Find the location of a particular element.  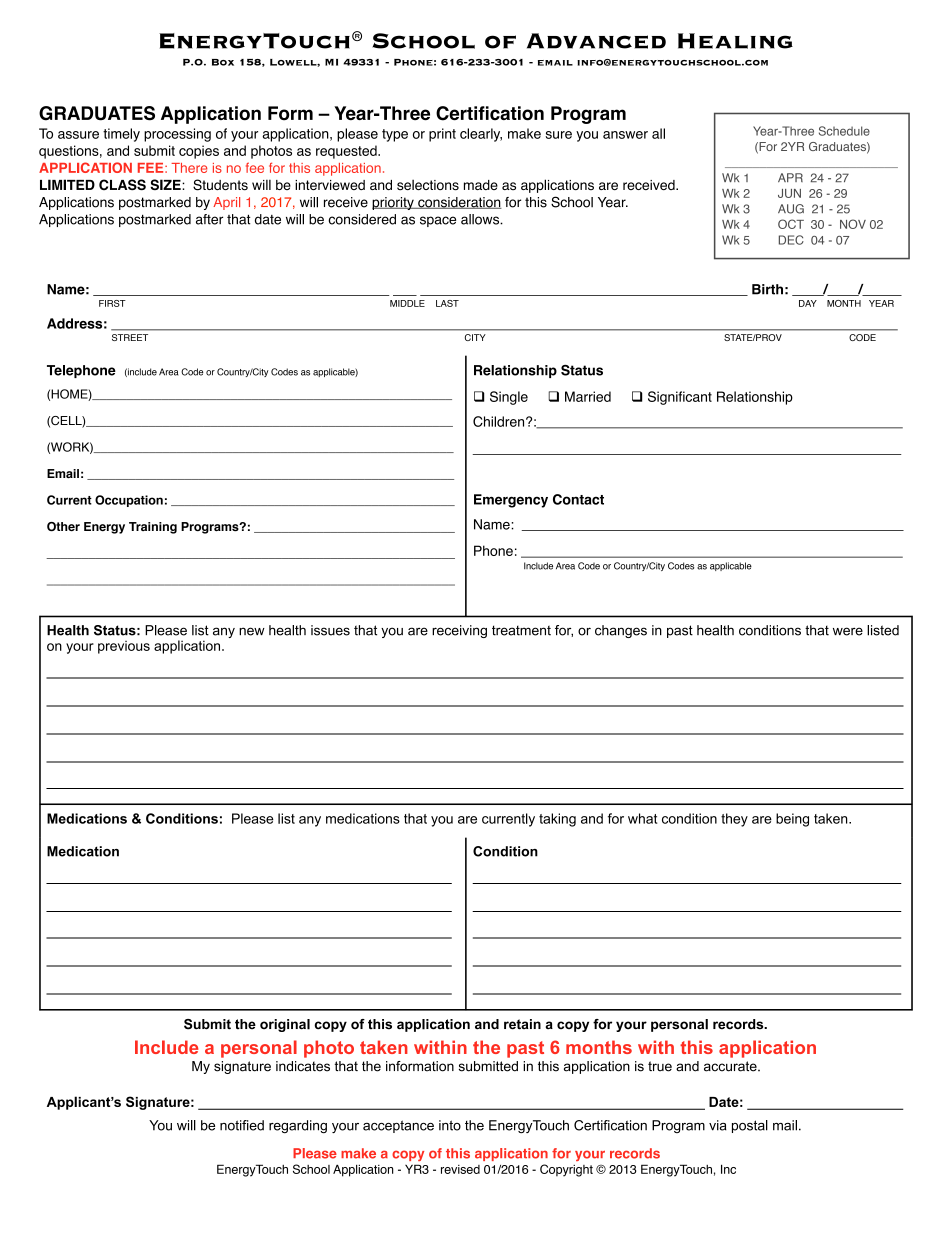

print is located at coordinates (442, 135).
